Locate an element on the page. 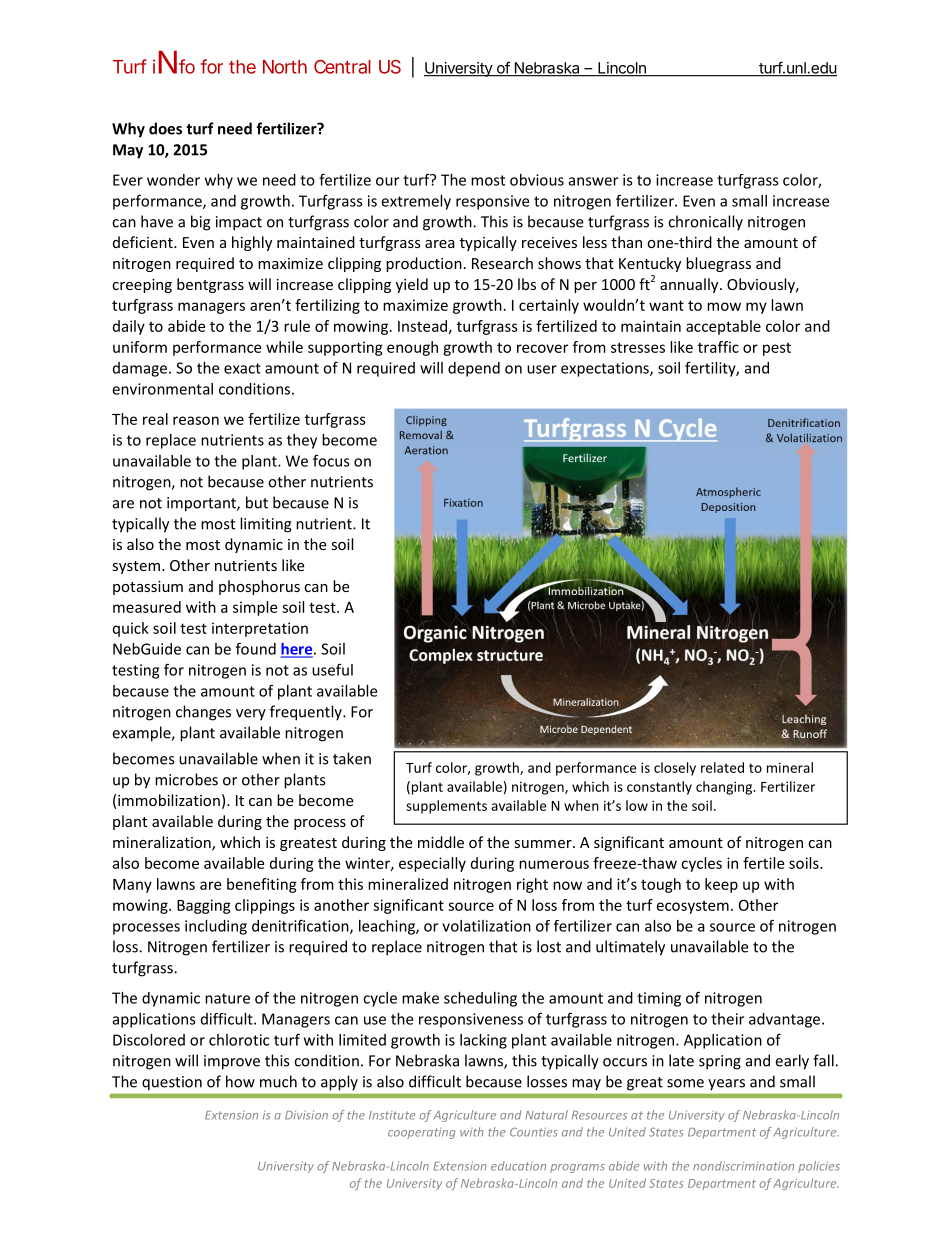  cooperating is located at coordinates (422, 1133).
